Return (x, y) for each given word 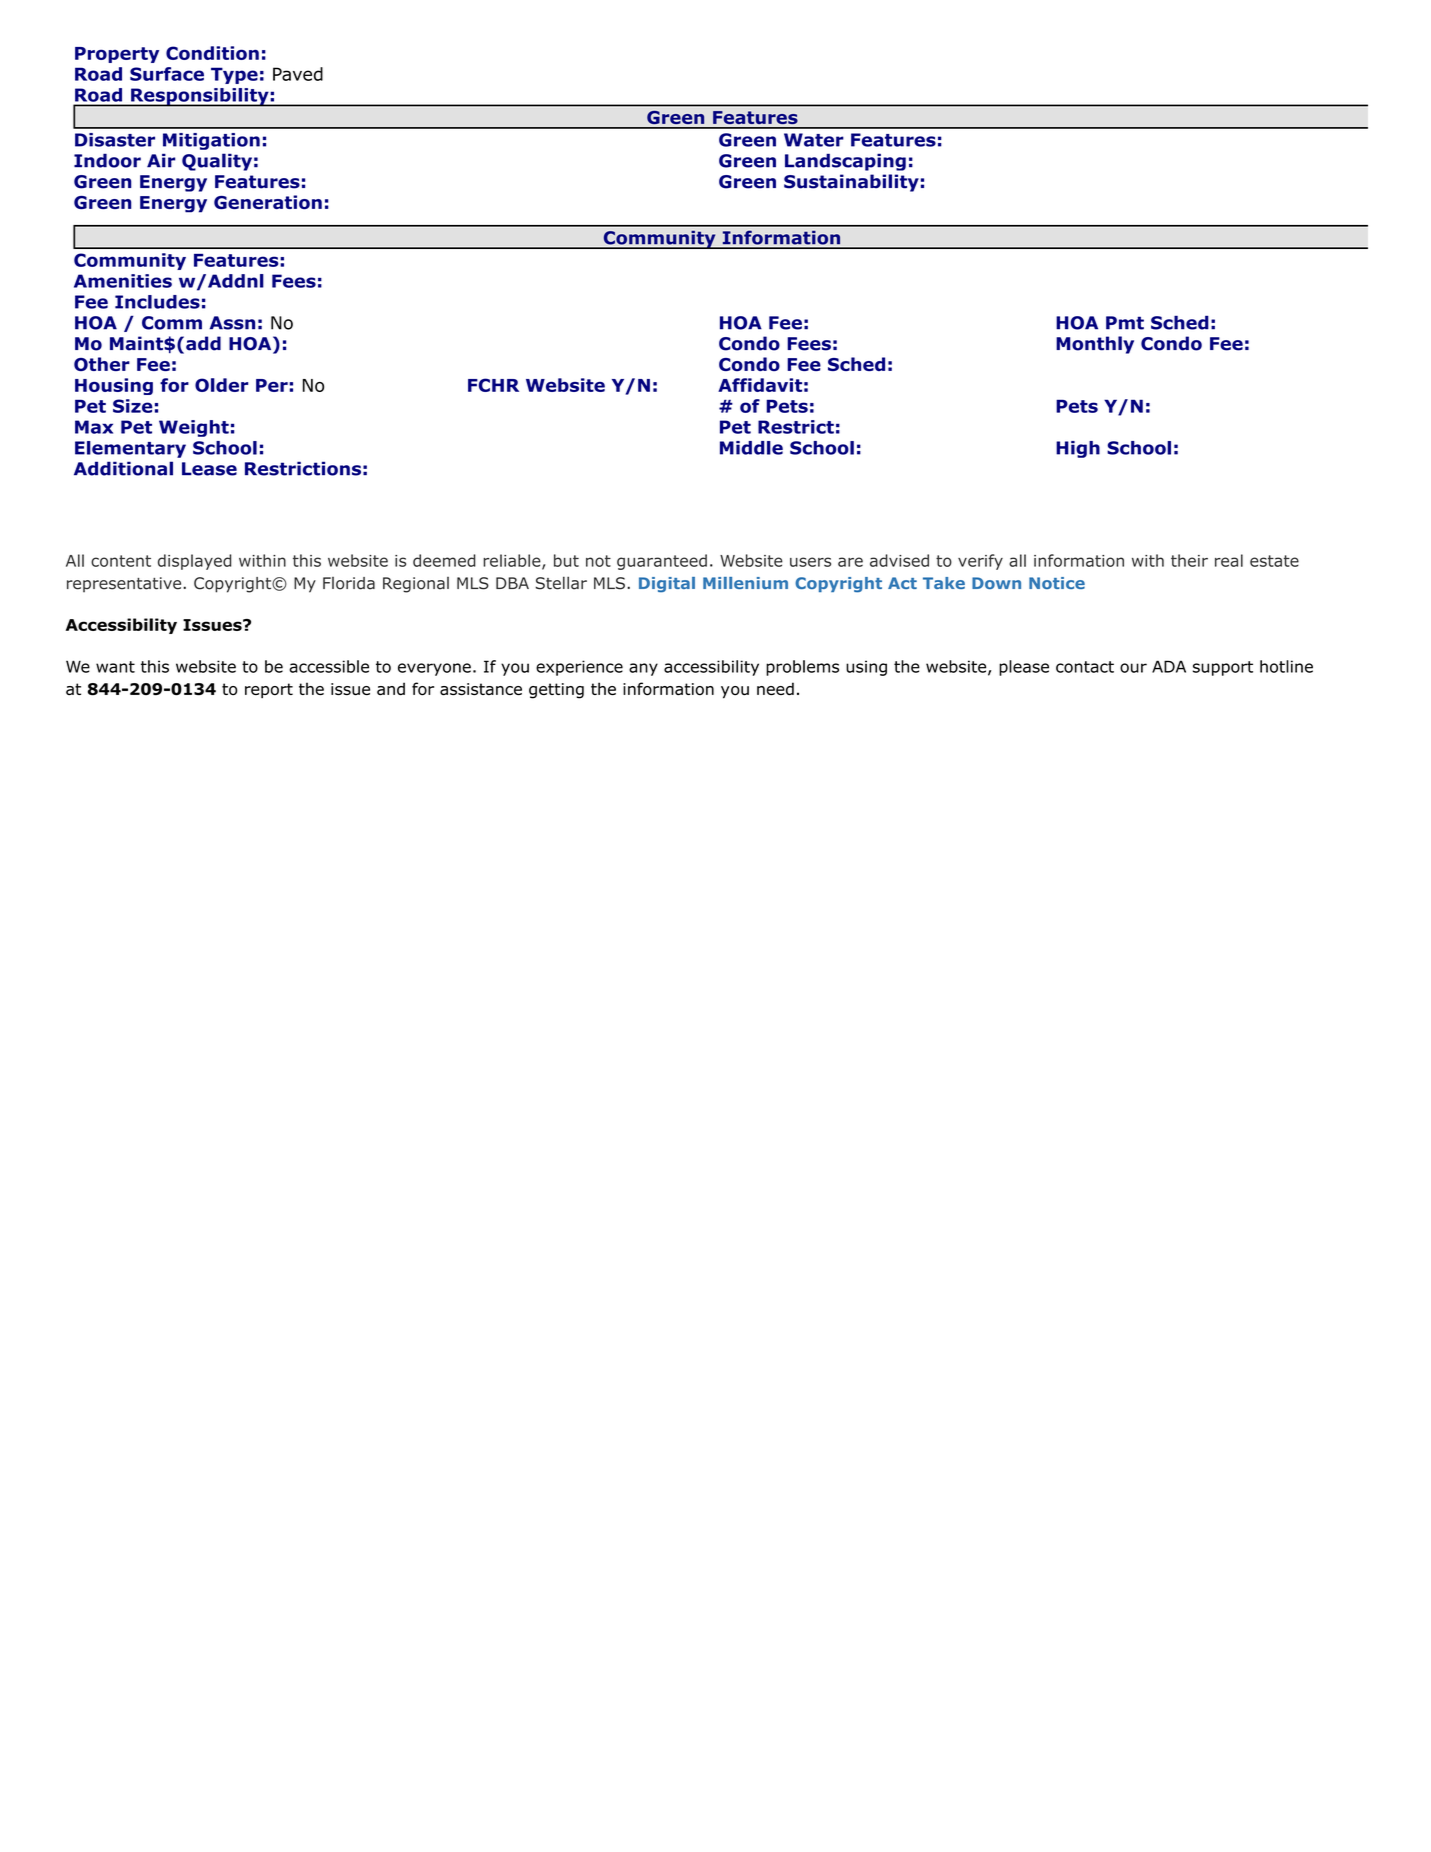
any (643, 669)
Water (814, 140)
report (269, 690)
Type (234, 75)
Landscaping (845, 162)
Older (221, 385)
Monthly (1095, 345)
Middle (751, 448)
